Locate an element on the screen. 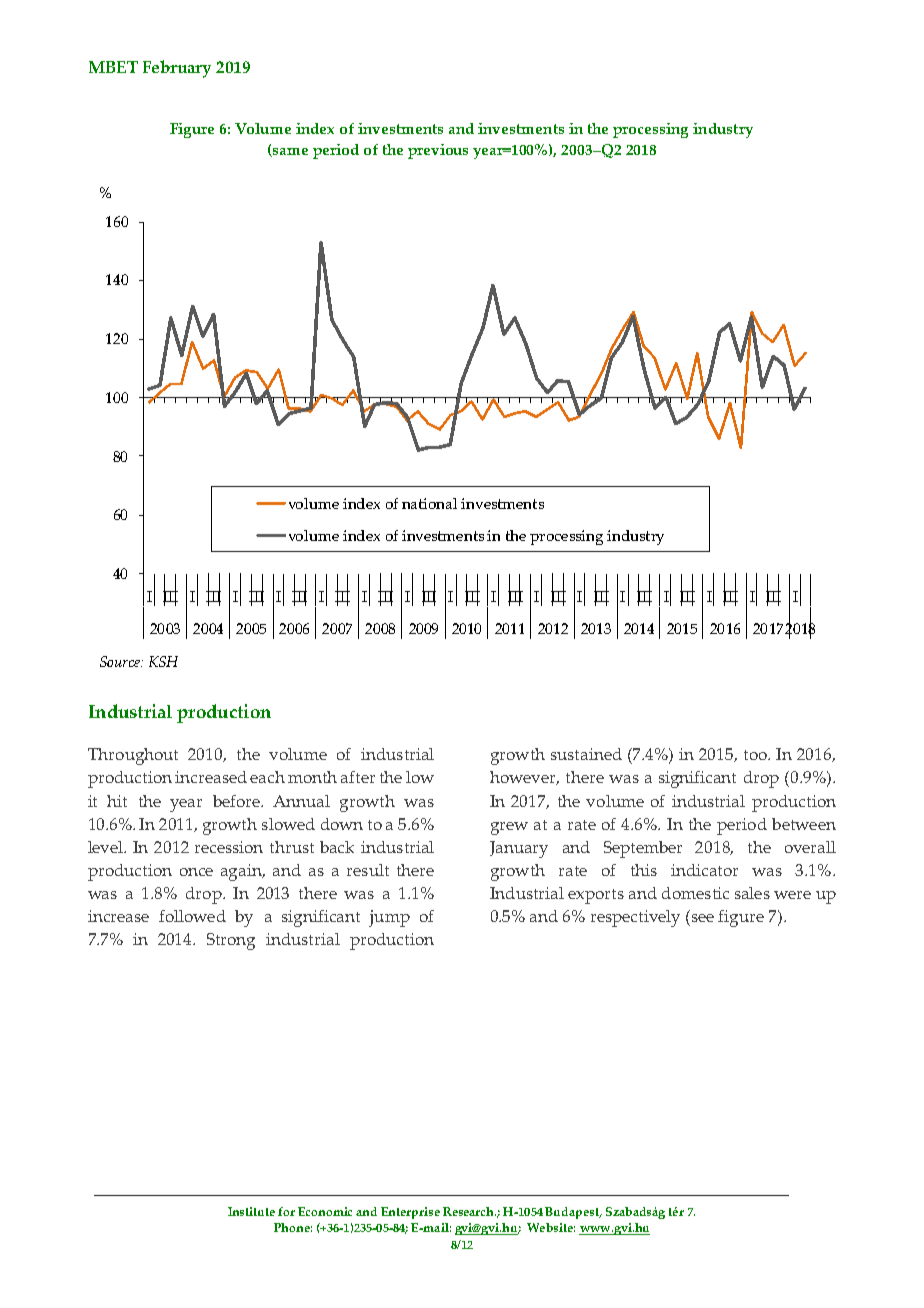 The height and width of the screenshot is (1308, 924). same is located at coordinates (289, 152).
